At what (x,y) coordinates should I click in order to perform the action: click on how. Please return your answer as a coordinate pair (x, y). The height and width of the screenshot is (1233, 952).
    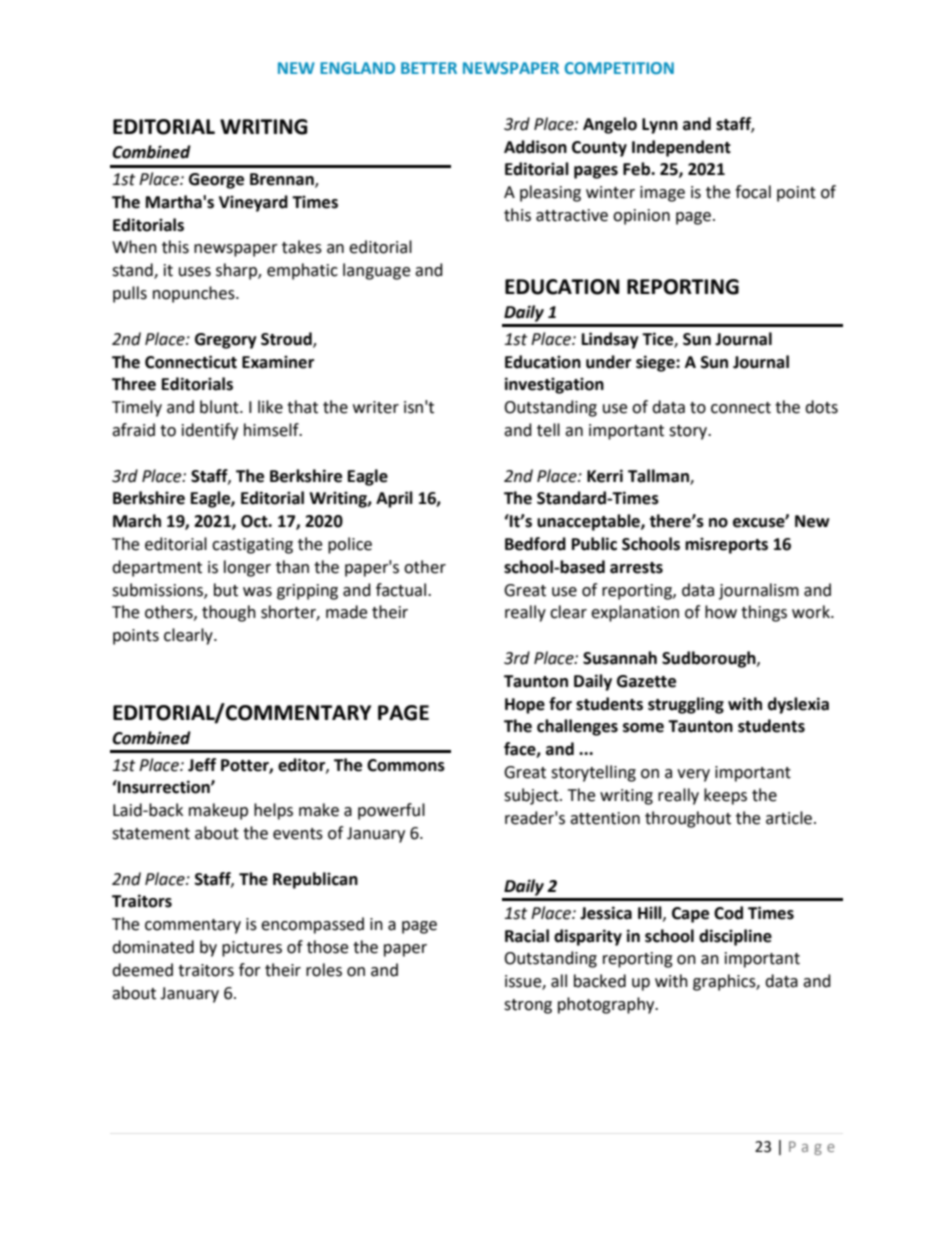
    Looking at the image, I should click on (721, 612).
